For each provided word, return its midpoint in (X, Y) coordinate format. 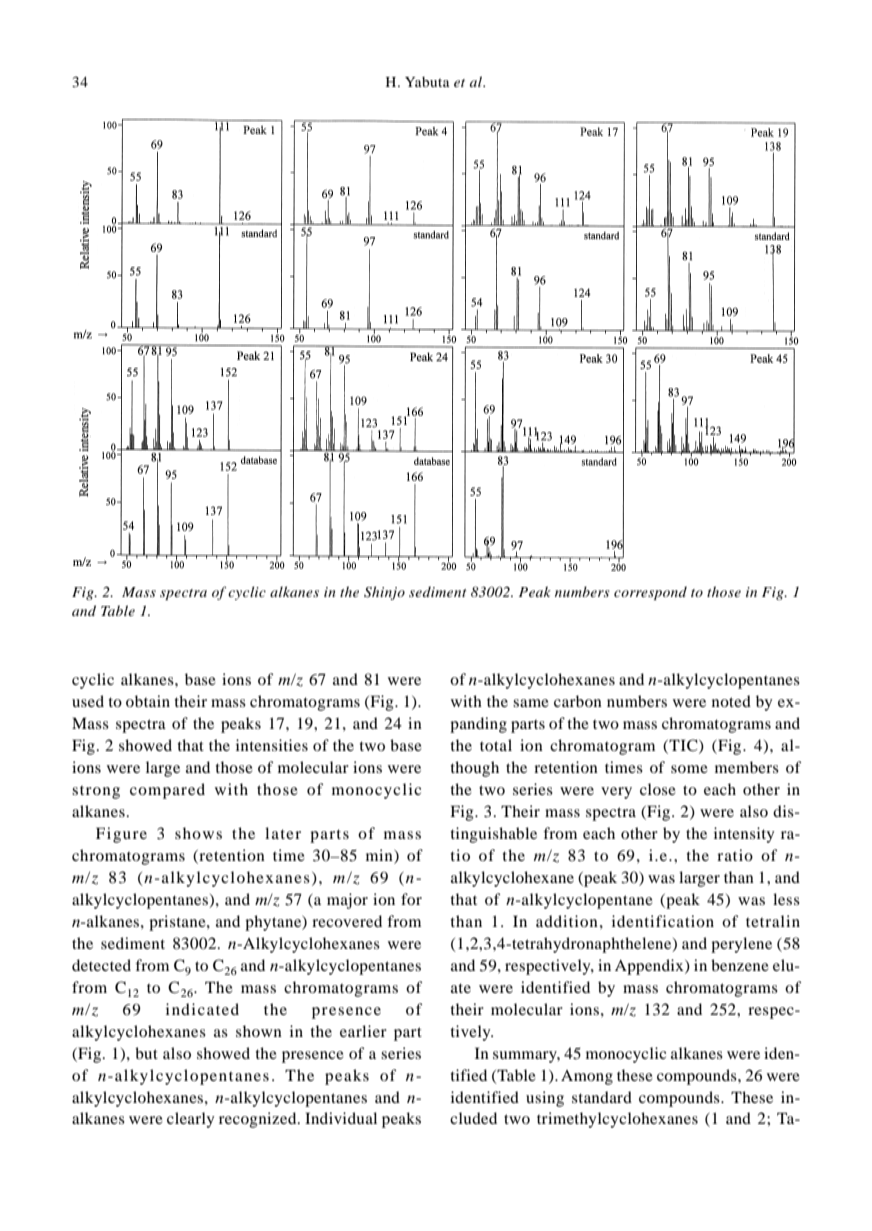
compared (167, 791)
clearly (190, 1120)
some (689, 769)
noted (731, 701)
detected (101, 965)
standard (602, 1097)
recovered (347, 921)
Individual (341, 1118)
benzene (740, 965)
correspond (650, 593)
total (496, 745)
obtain (148, 701)
